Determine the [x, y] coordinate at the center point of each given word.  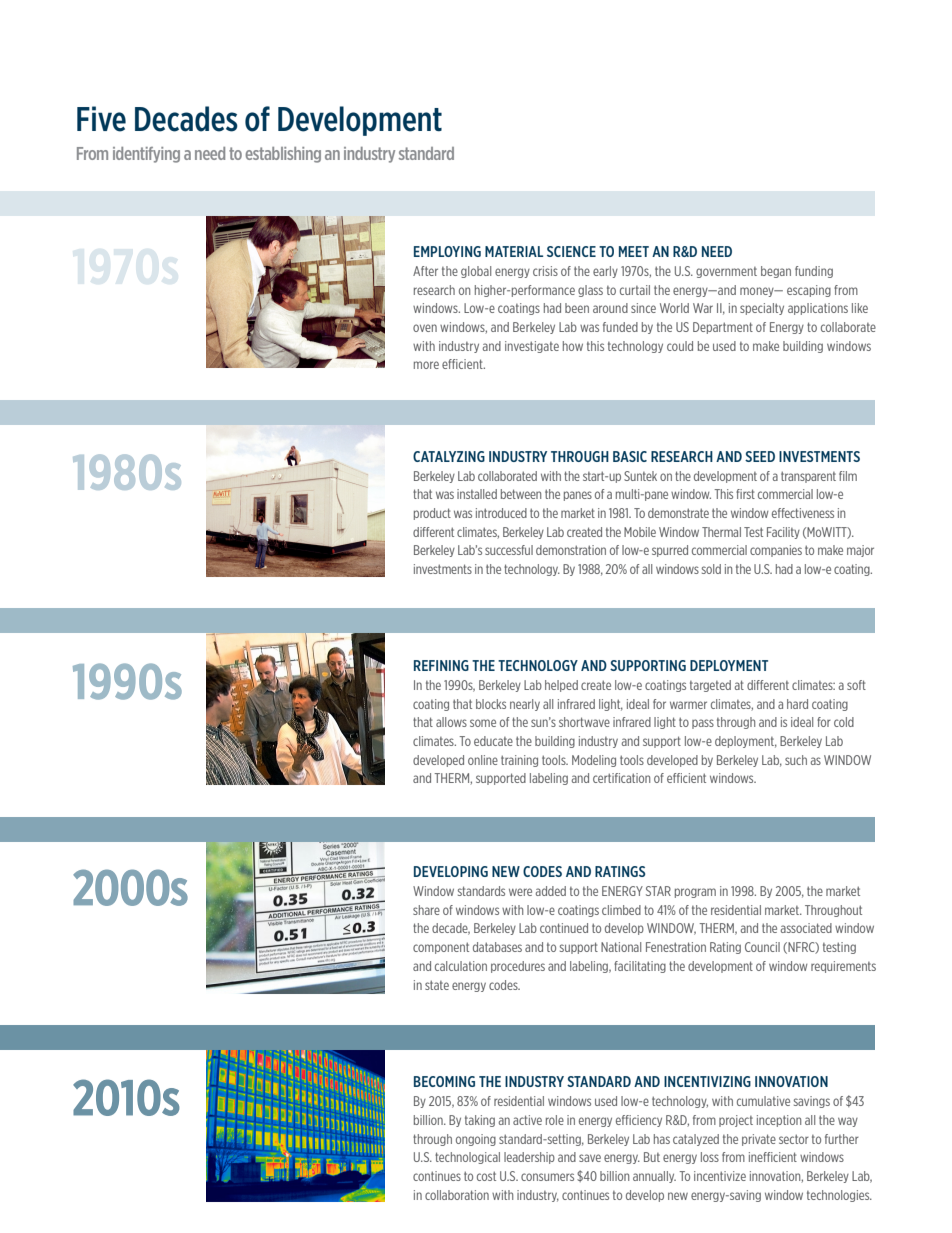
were [520, 892]
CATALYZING [449, 456]
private [759, 1140]
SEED [760, 456]
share [426, 910]
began [776, 272]
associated [806, 928]
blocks [491, 704]
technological [467, 1158]
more [426, 365]
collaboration [457, 1195]
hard [797, 704]
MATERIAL [514, 251]
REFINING [441, 665]
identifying [146, 155]
